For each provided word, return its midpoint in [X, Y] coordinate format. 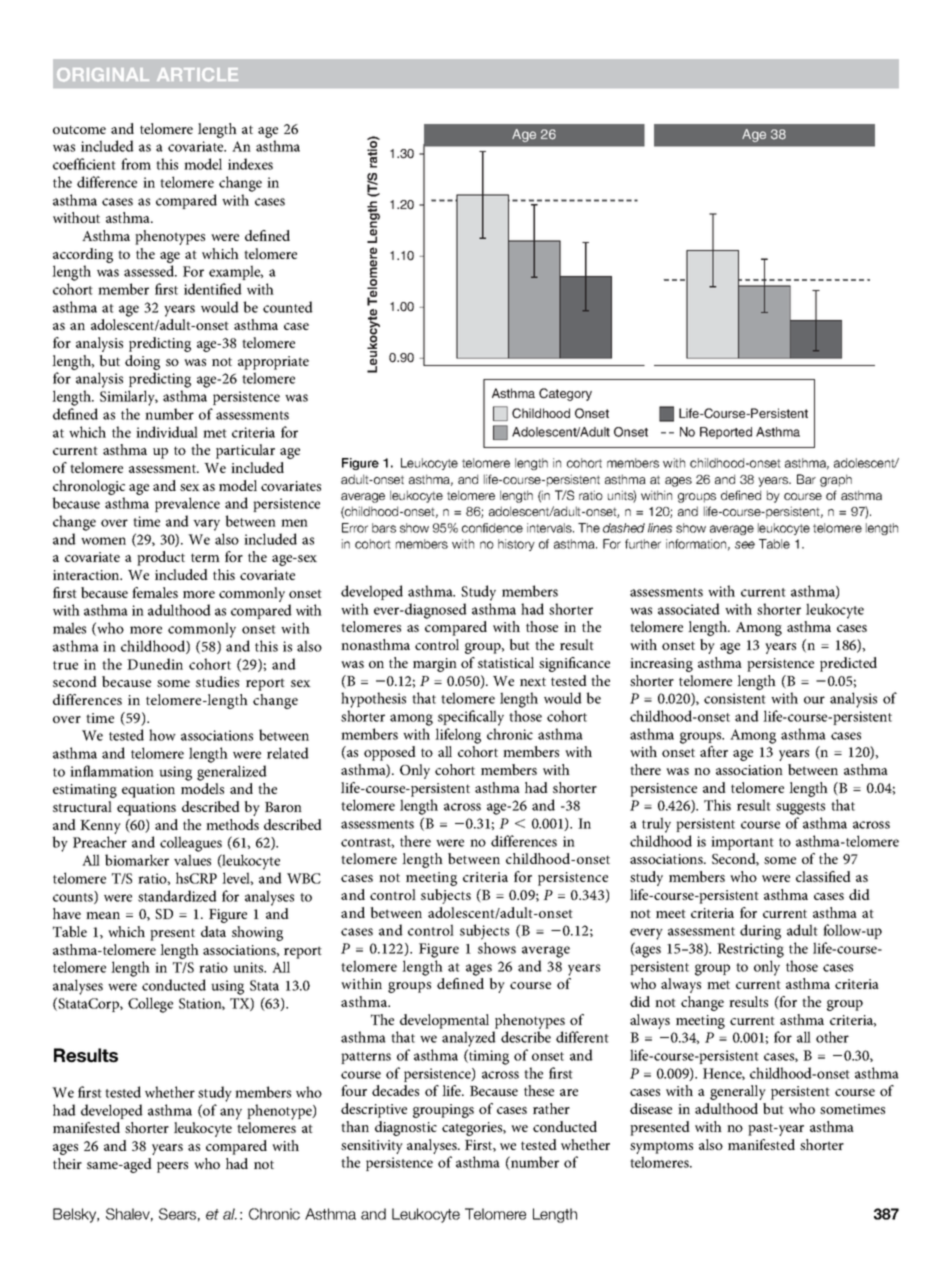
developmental [444, 1021]
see [745, 545]
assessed [150, 271]
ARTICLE [197, 75]
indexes [250, 164]
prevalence [187, 504]
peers [172, 1167]
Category [565, 394]
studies [217, 681]
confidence [492, 528]
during [760, 932]
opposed [390, 753]
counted [288, 307]
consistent [735, 698]
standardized [177, 896]
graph [836, 480]
